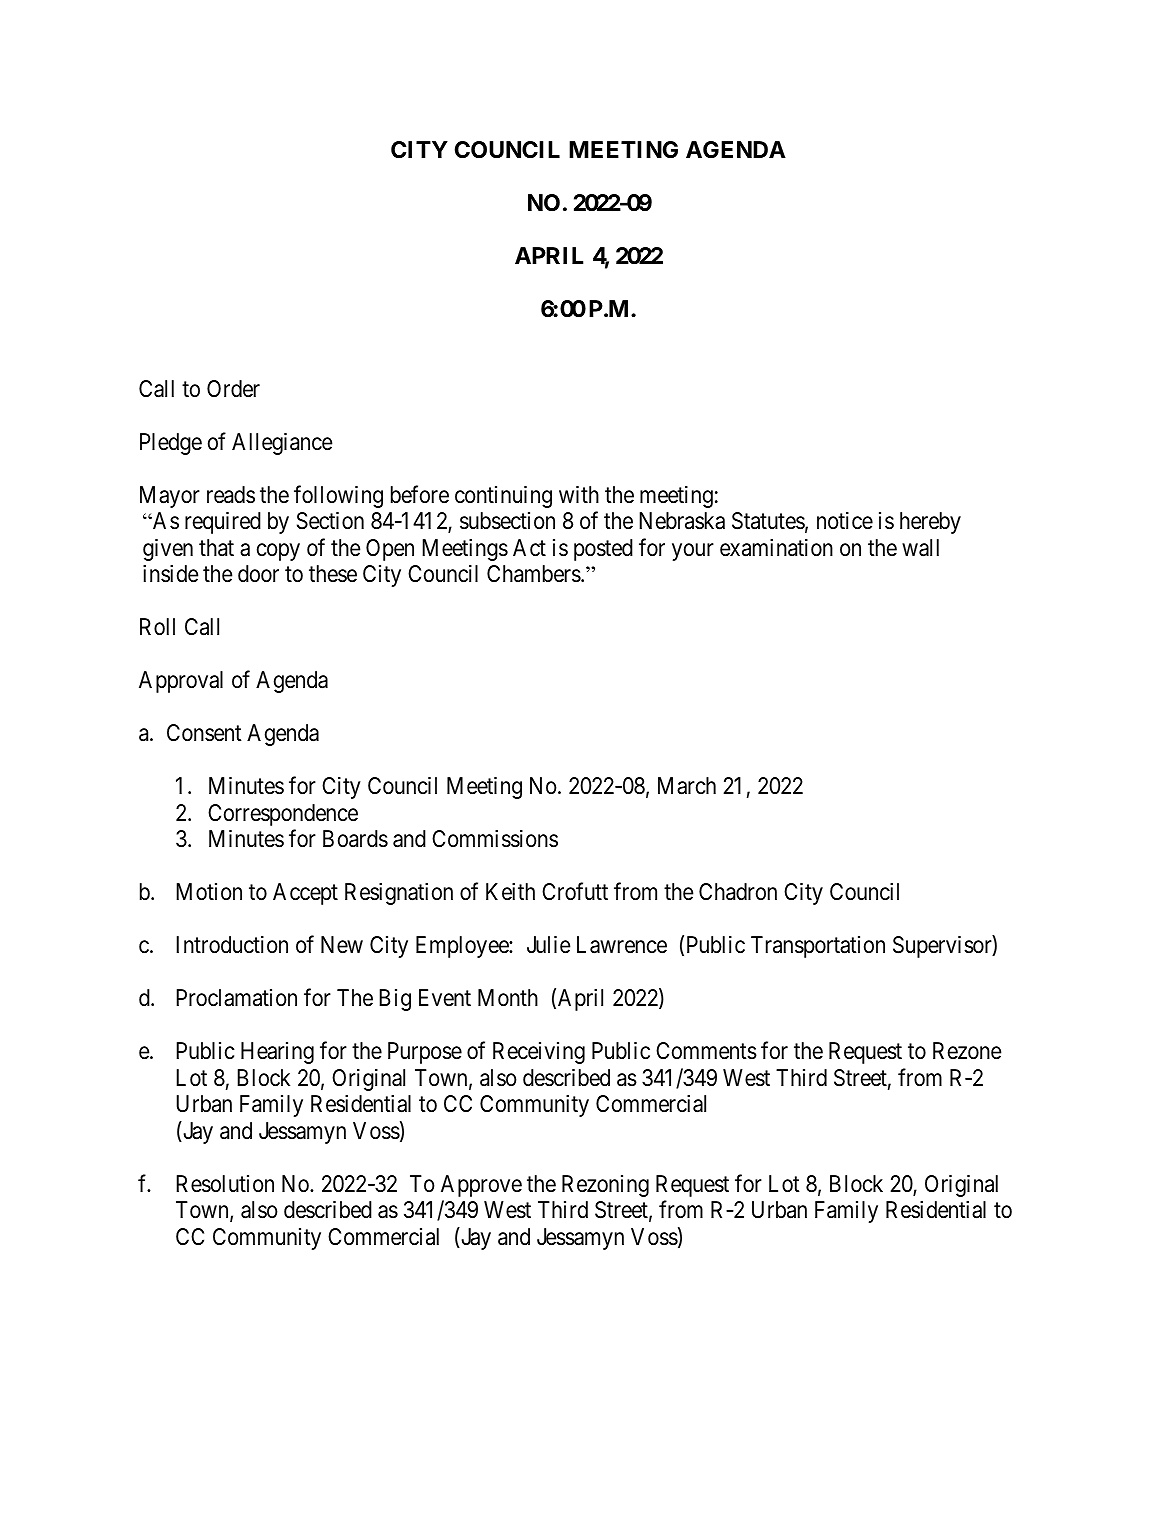 Image resolution: width=1176 pixels, height=1521 pixels. Describe the element at coordinates (687, 786) in the screenshot. I see `March` at that location.
